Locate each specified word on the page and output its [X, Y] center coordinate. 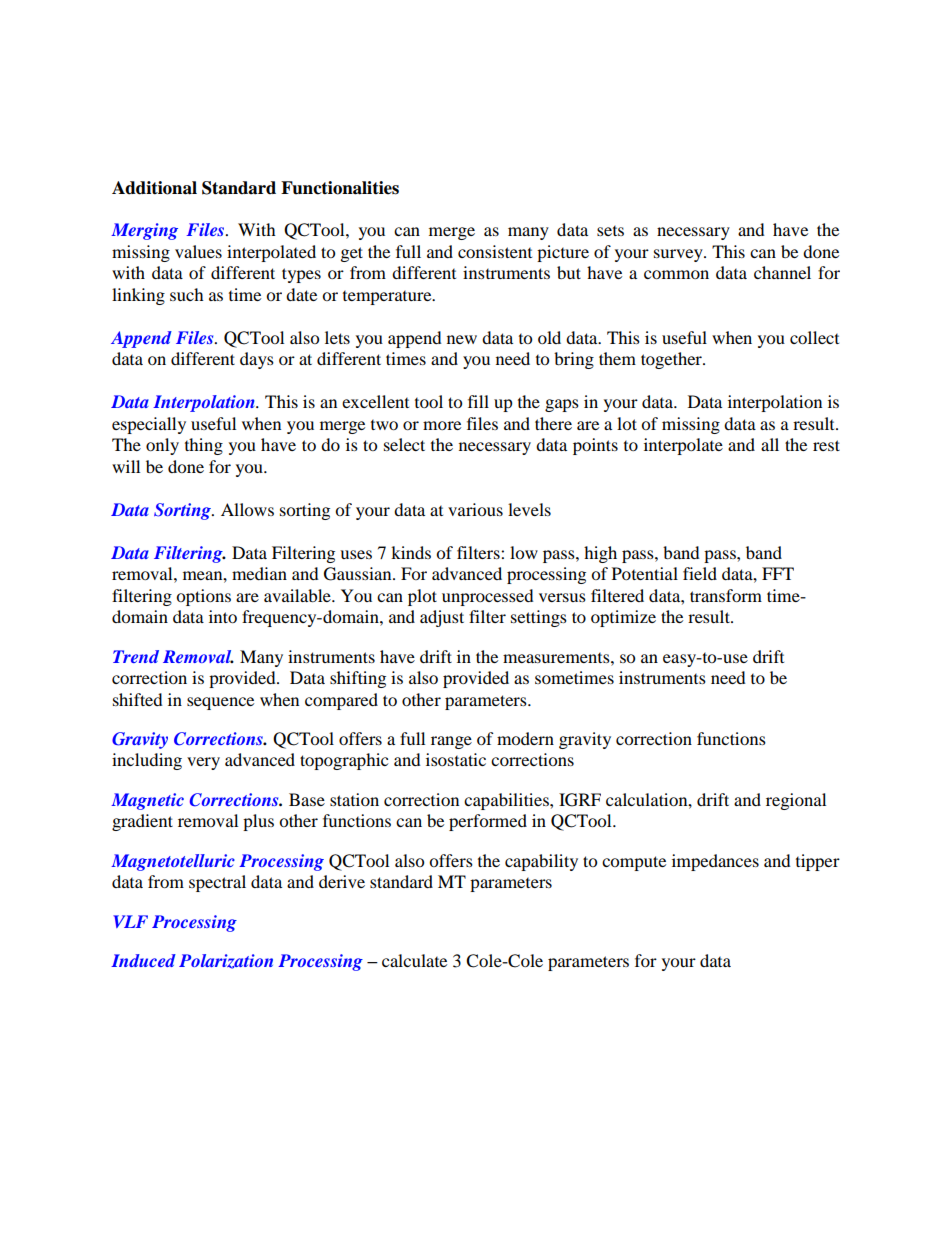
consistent [495, 251]
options [203, 597]
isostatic [456, 759]
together [672, 360]
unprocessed [488, 597]
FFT [778, 573]
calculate [414, 960]
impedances [715, 862]
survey [679, 255]
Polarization [226, 961]
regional [796, 801]
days [257, 360]
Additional [154, 188]
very [203, 763]
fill [478, 401]
